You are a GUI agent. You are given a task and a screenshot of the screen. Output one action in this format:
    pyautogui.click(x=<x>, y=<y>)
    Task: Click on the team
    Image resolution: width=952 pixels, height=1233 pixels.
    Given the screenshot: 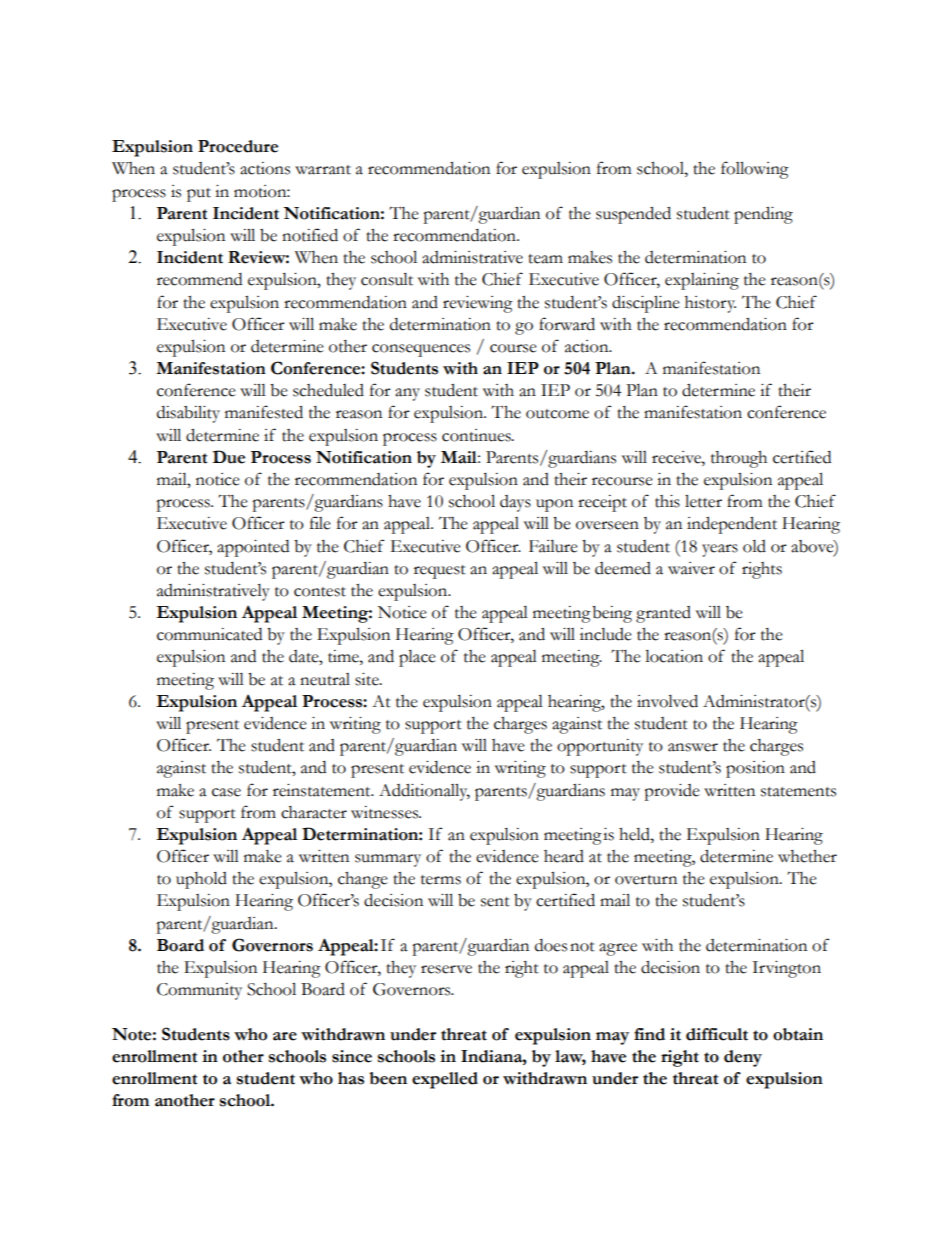 What is the action you would take?
    pyautogui.click(x=545, y=259)
